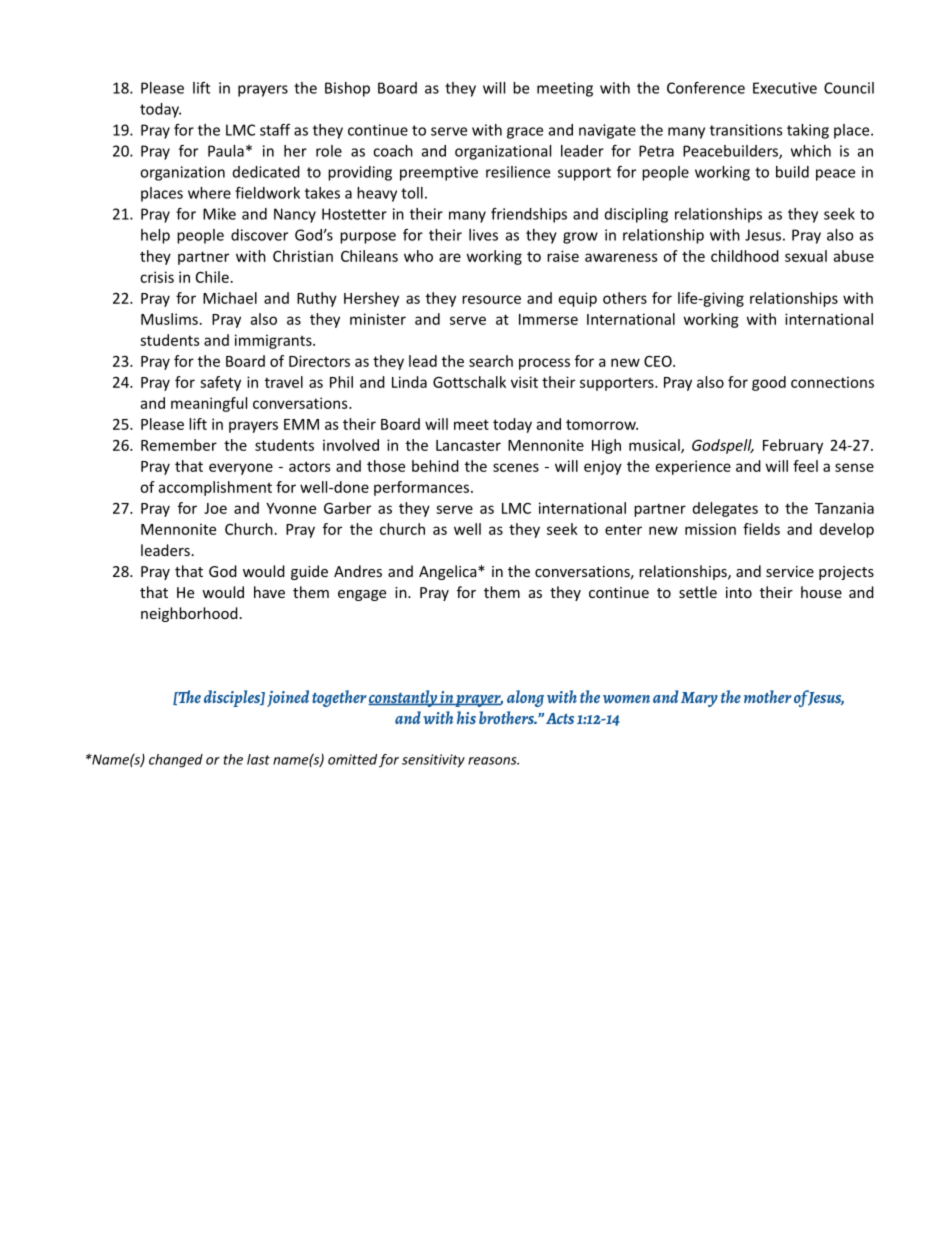  I want to click on raise, so click(563, 256).
